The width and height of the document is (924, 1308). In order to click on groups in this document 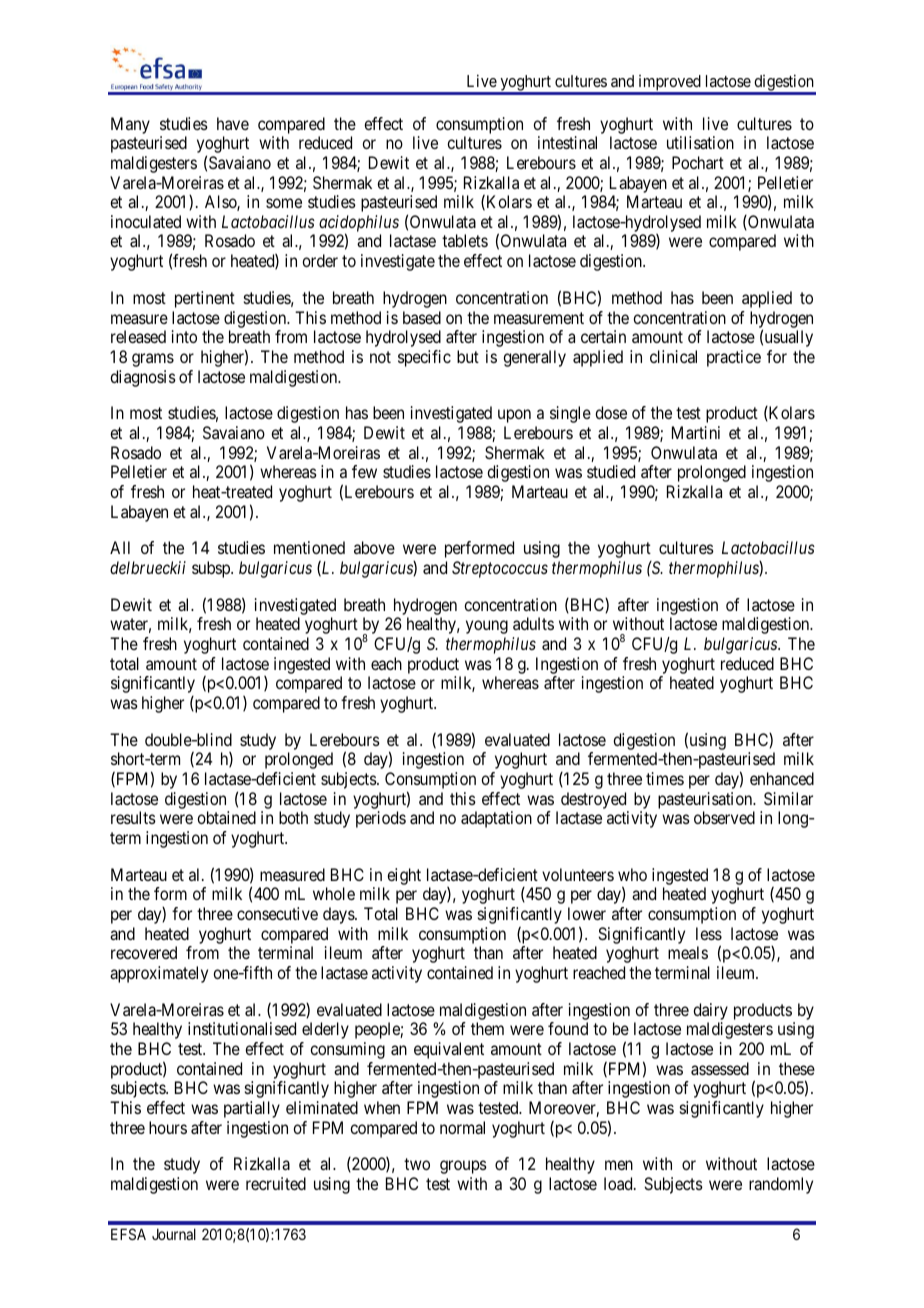, I will do `click(463, 1167)`.
